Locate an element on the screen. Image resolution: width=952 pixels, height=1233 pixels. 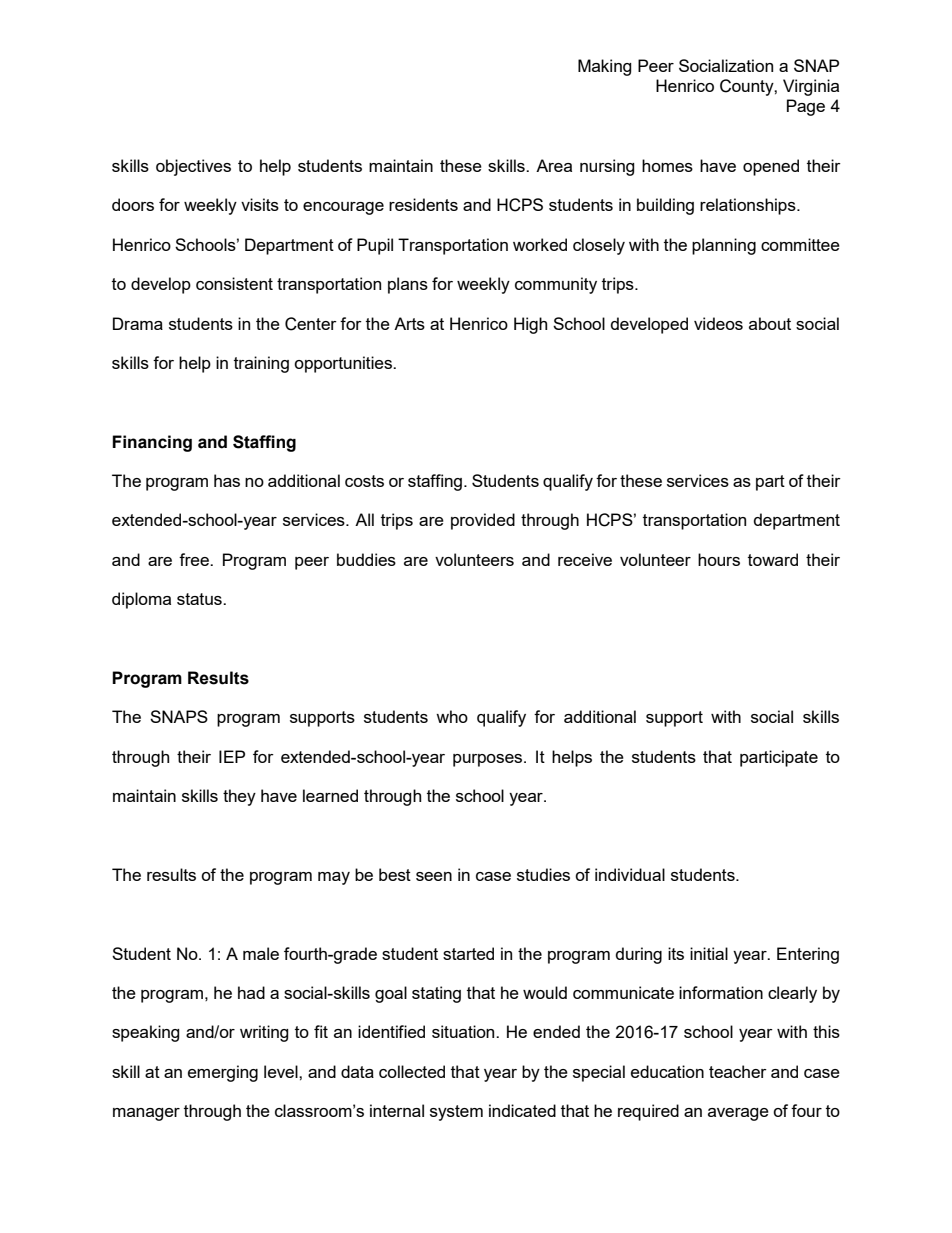
emerging is located at coordinates (223, 1073).
